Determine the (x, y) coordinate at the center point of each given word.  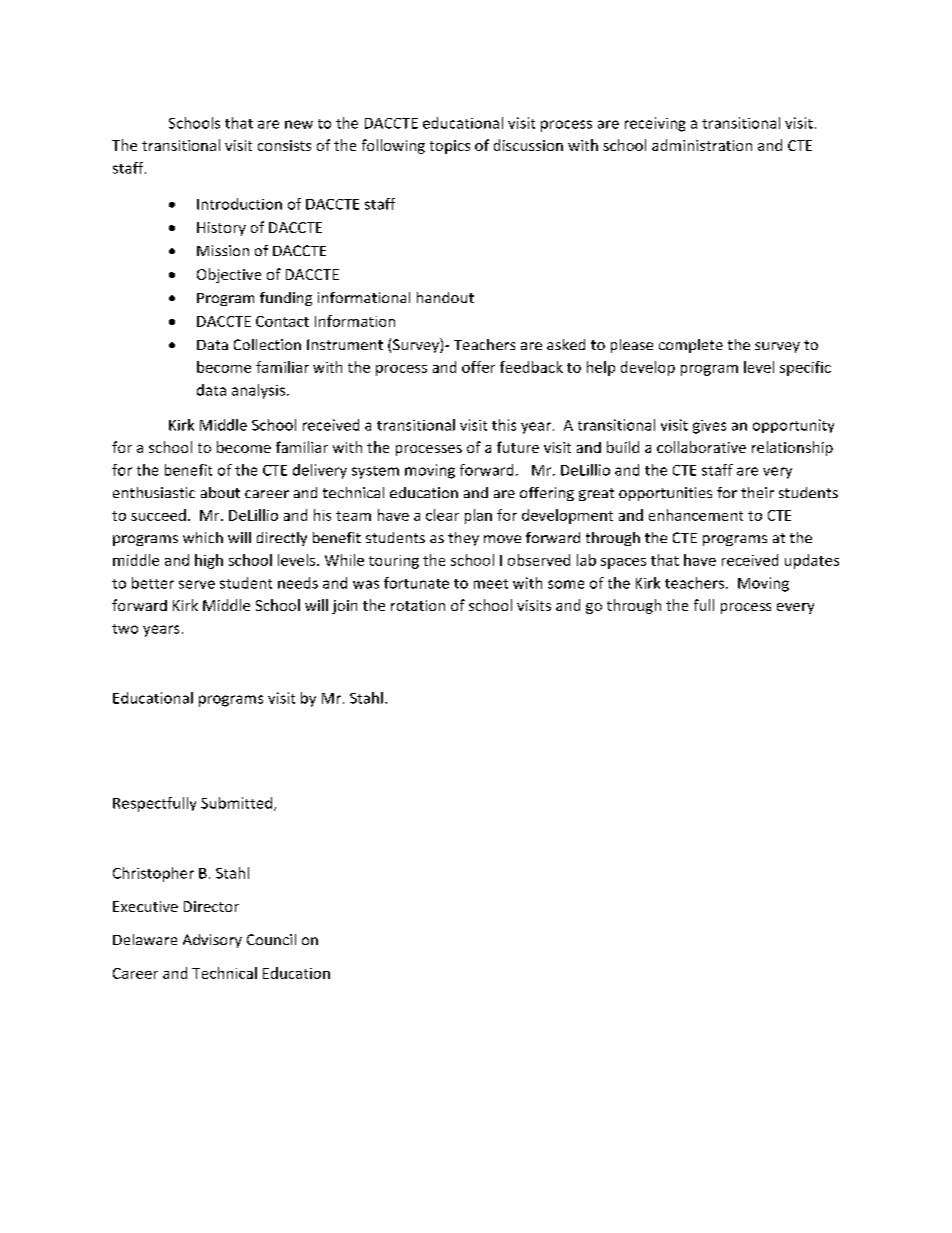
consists (284, 145)
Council (271, 939)
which (203, 537)
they (463, 539)
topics (450, 147)
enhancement (696, 515)
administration (702, 145)
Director (211, 906)
